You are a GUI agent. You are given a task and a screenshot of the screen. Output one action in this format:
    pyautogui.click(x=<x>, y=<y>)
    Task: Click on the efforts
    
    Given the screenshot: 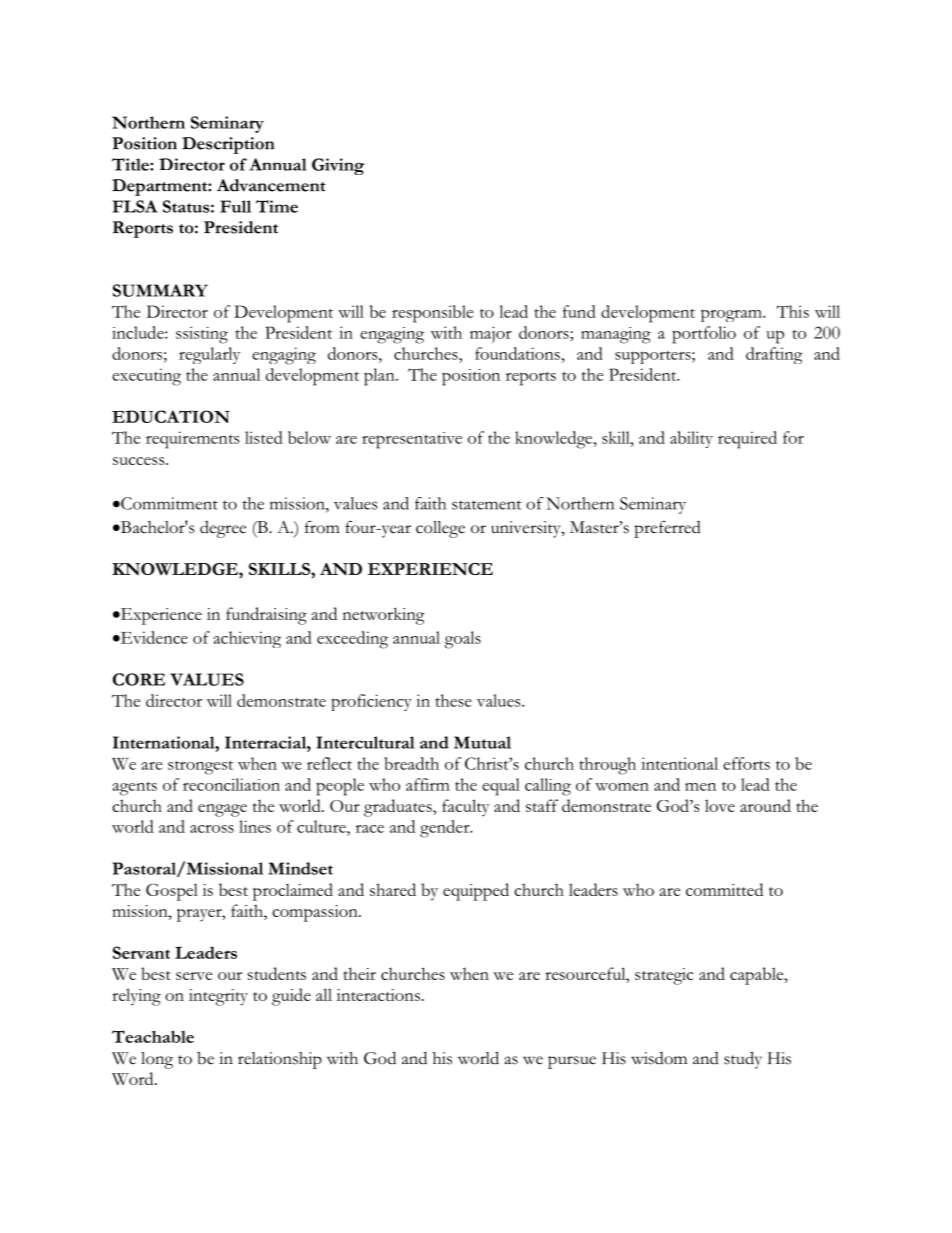 What is the action you would take?
    pyautogui.click(x=746, y=763)
